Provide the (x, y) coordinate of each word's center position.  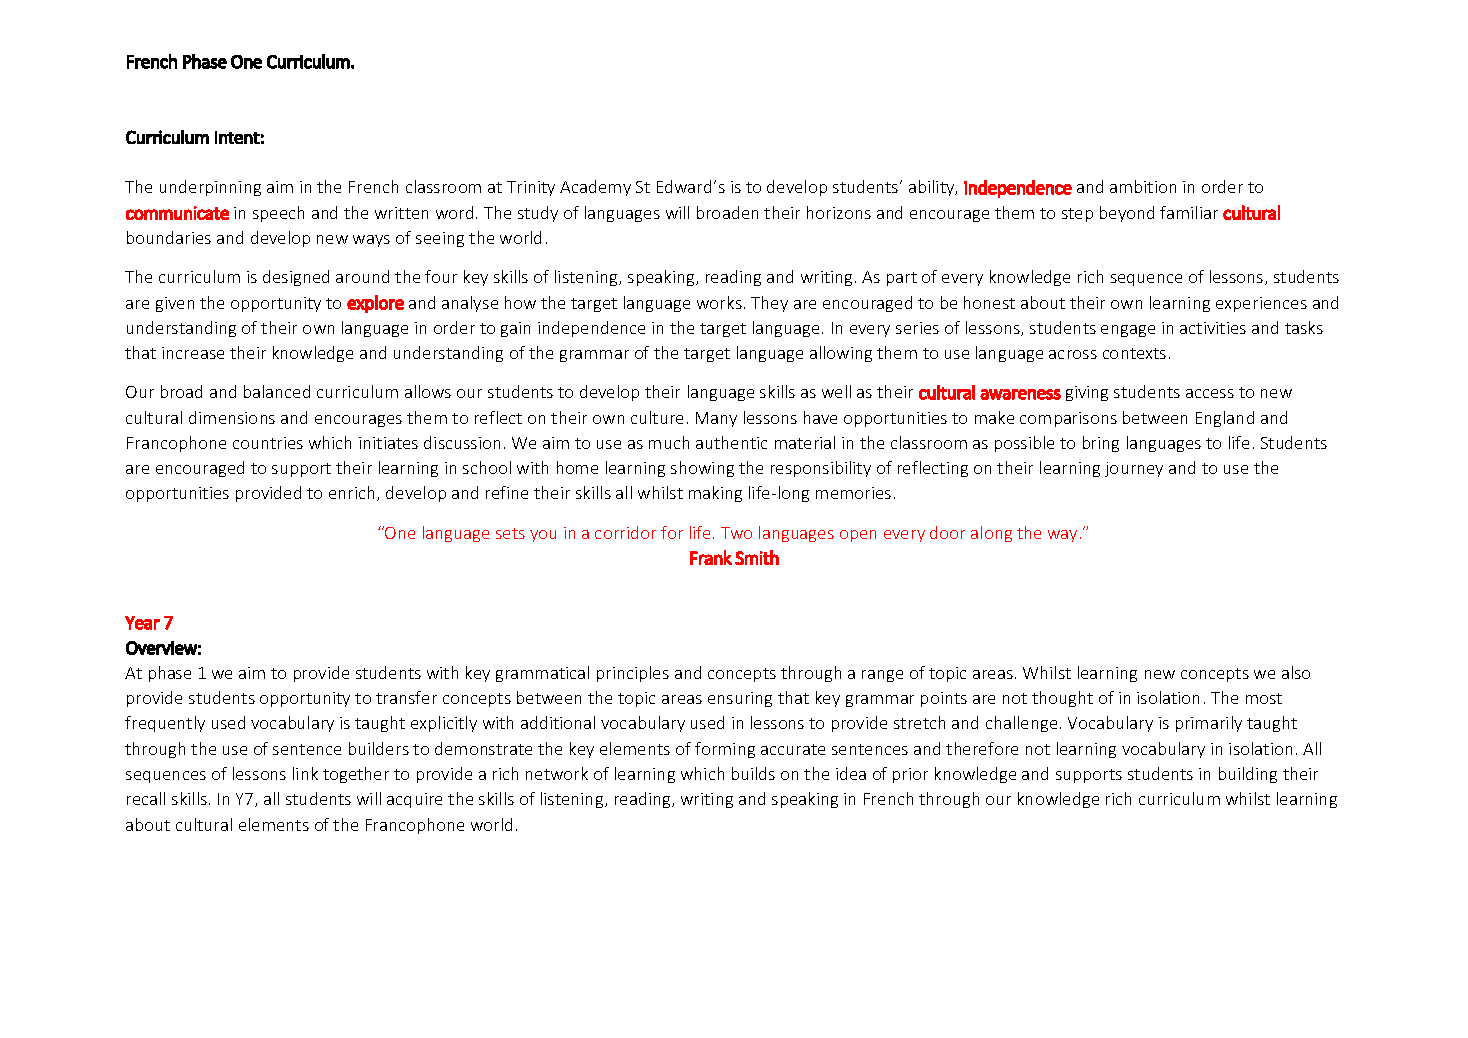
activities (1213, 328)
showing (702, 469)
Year (142, 623)
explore (375, 304)
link (305, 773)
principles (633, 674)
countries (268, 443)
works (719, 302)
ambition (1143, 186)
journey (1134, 469)
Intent (237, 137)
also (1296, 672)
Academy (595, 188)
